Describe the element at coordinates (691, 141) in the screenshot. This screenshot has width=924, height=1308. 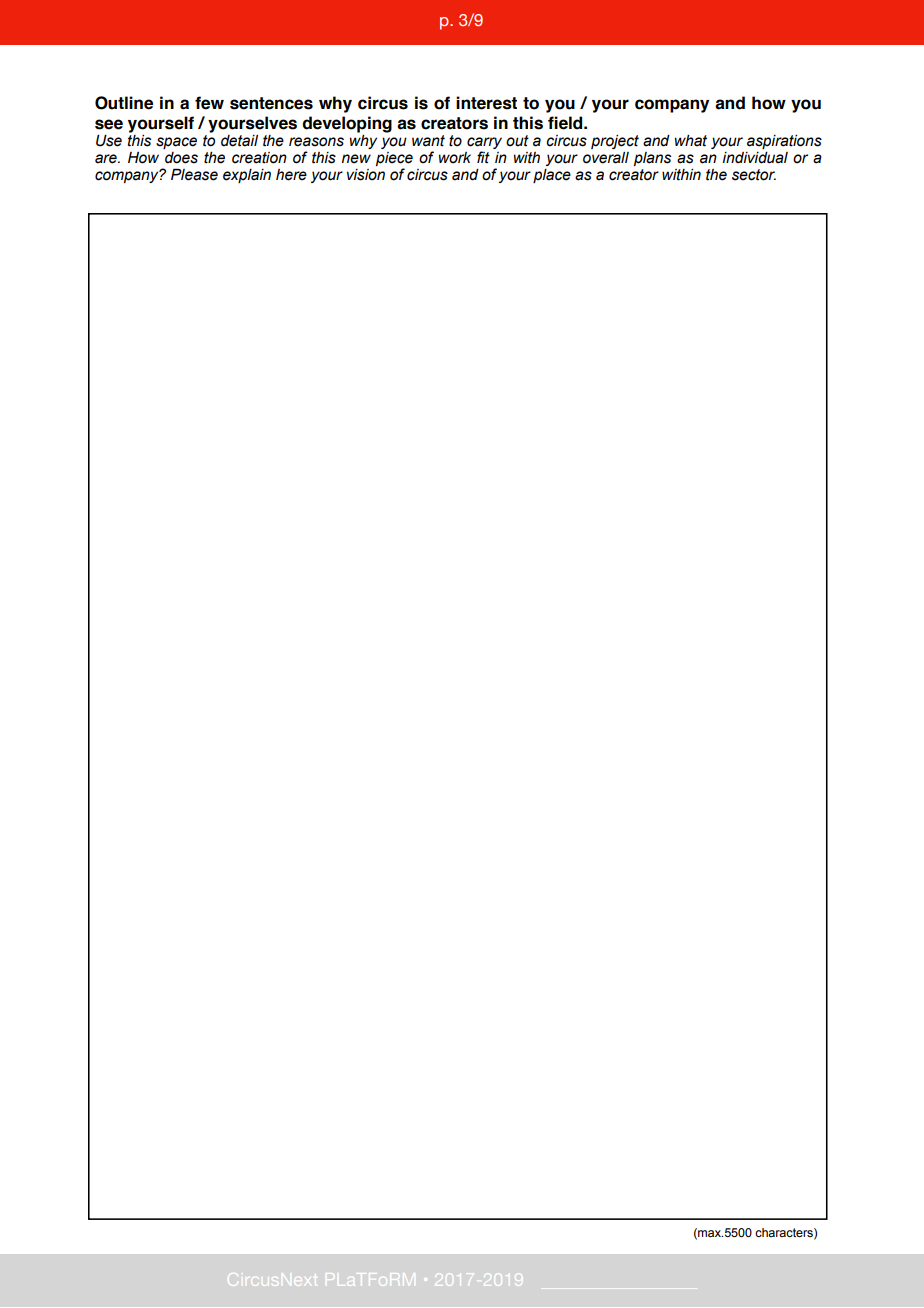
I see `what` at that location.
